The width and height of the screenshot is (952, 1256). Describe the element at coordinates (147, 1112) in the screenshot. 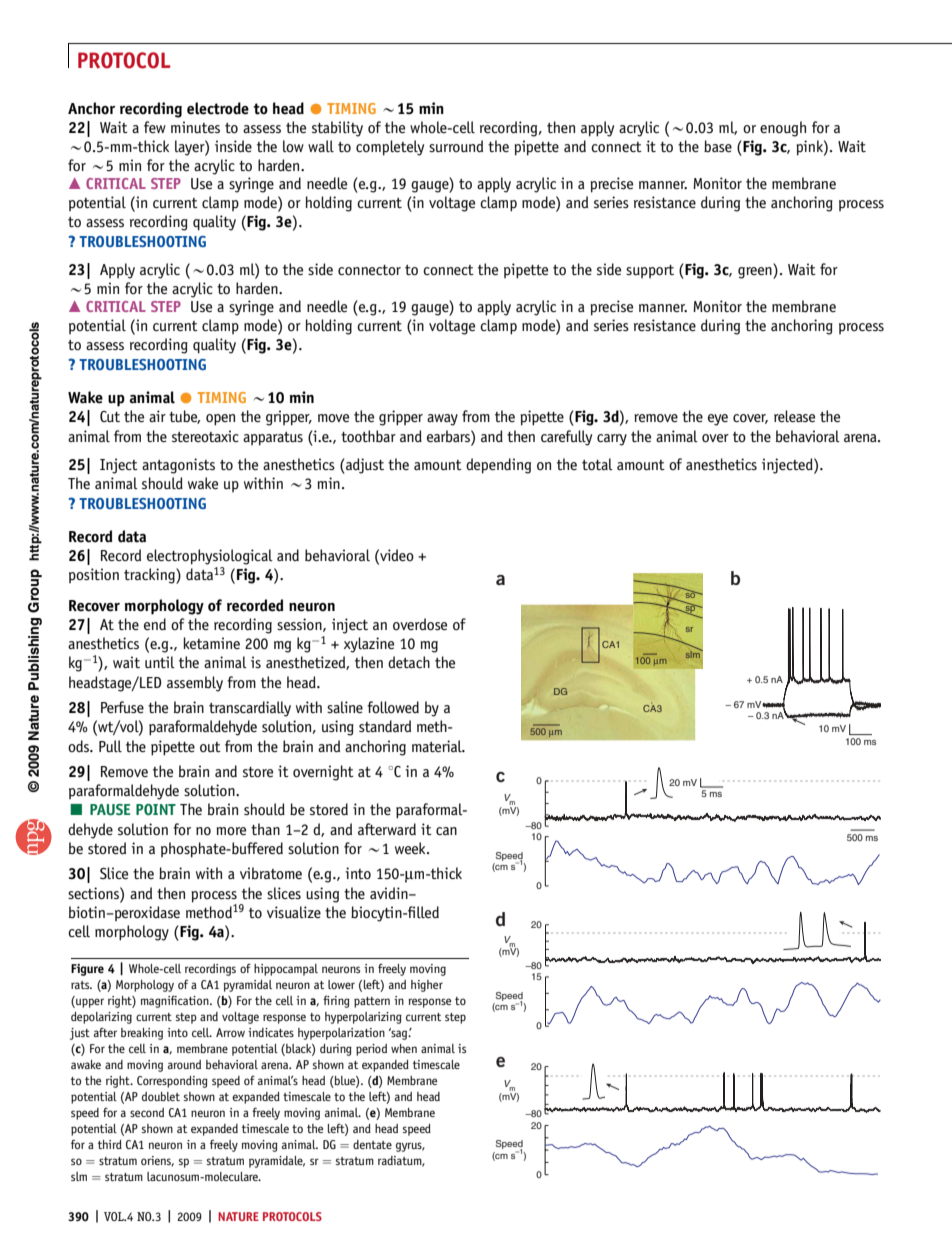

I see `second` at that location.
